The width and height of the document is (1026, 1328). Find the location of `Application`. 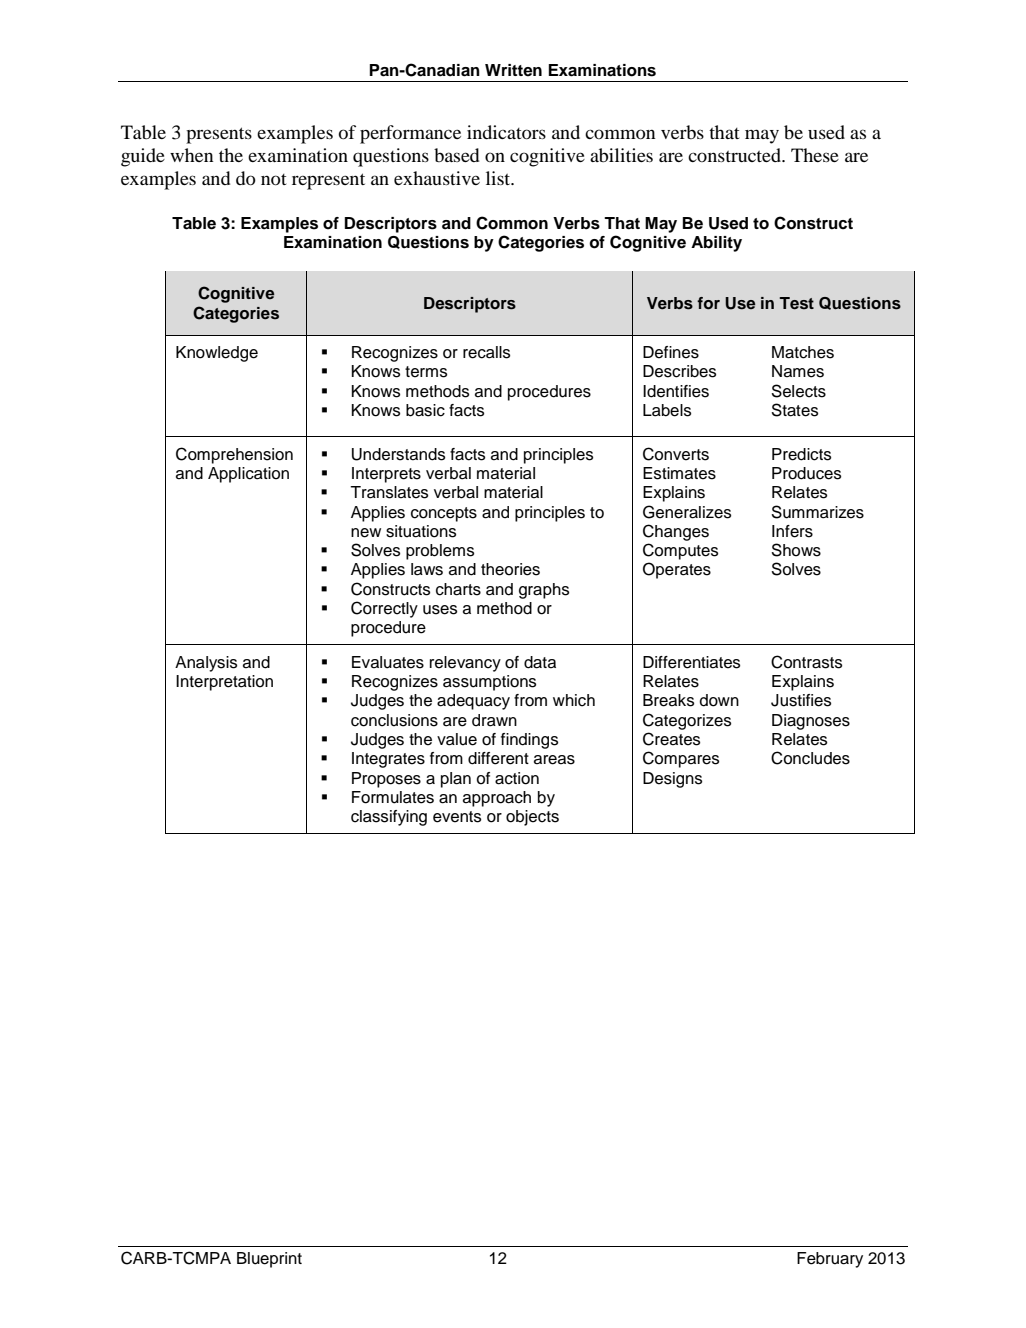

Application is located at coordinates (248, 475).
